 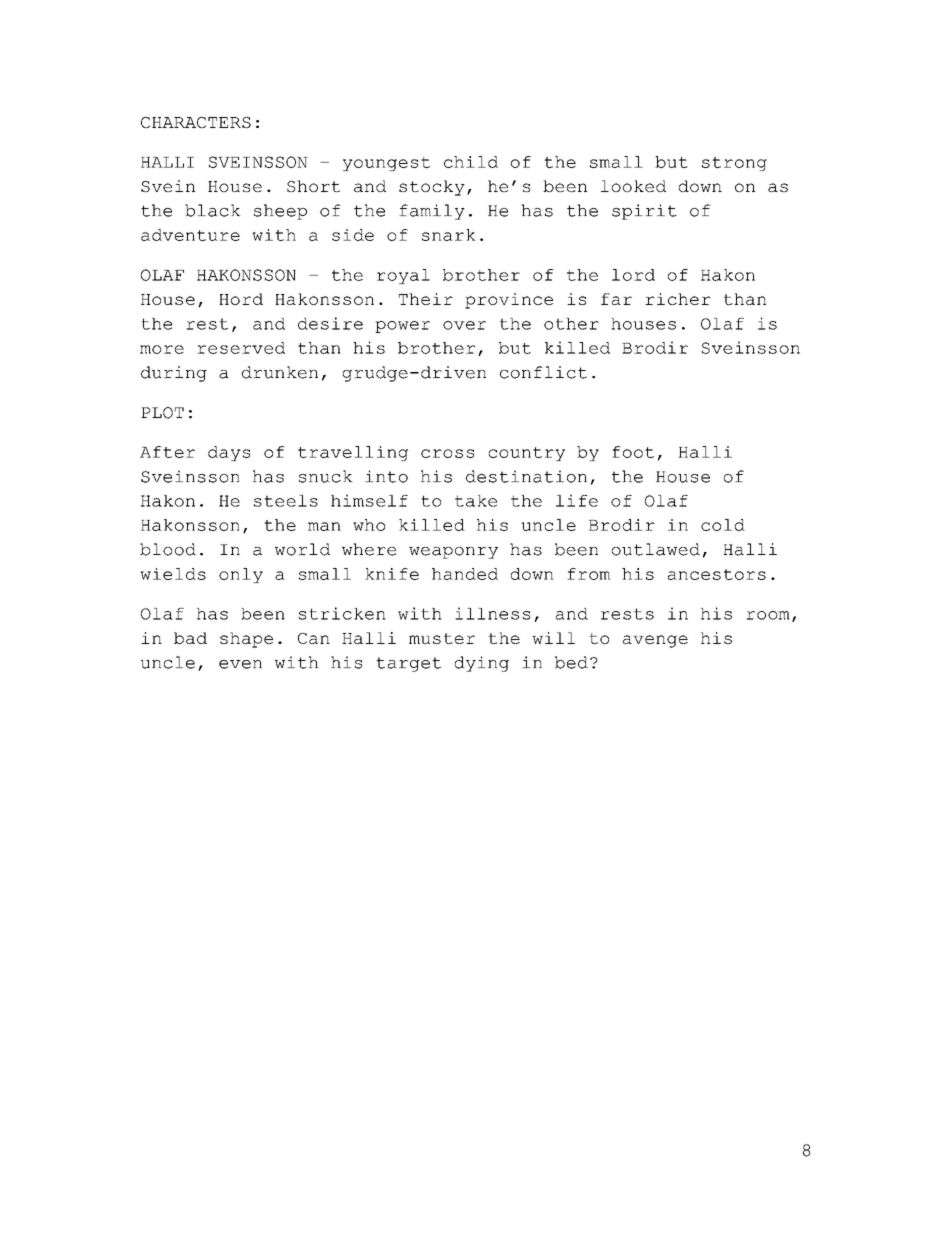 What do you see at coordinates (196, 122) in the screenshot?
I see `CHARACTERS` at bounding box center [196, 122].
